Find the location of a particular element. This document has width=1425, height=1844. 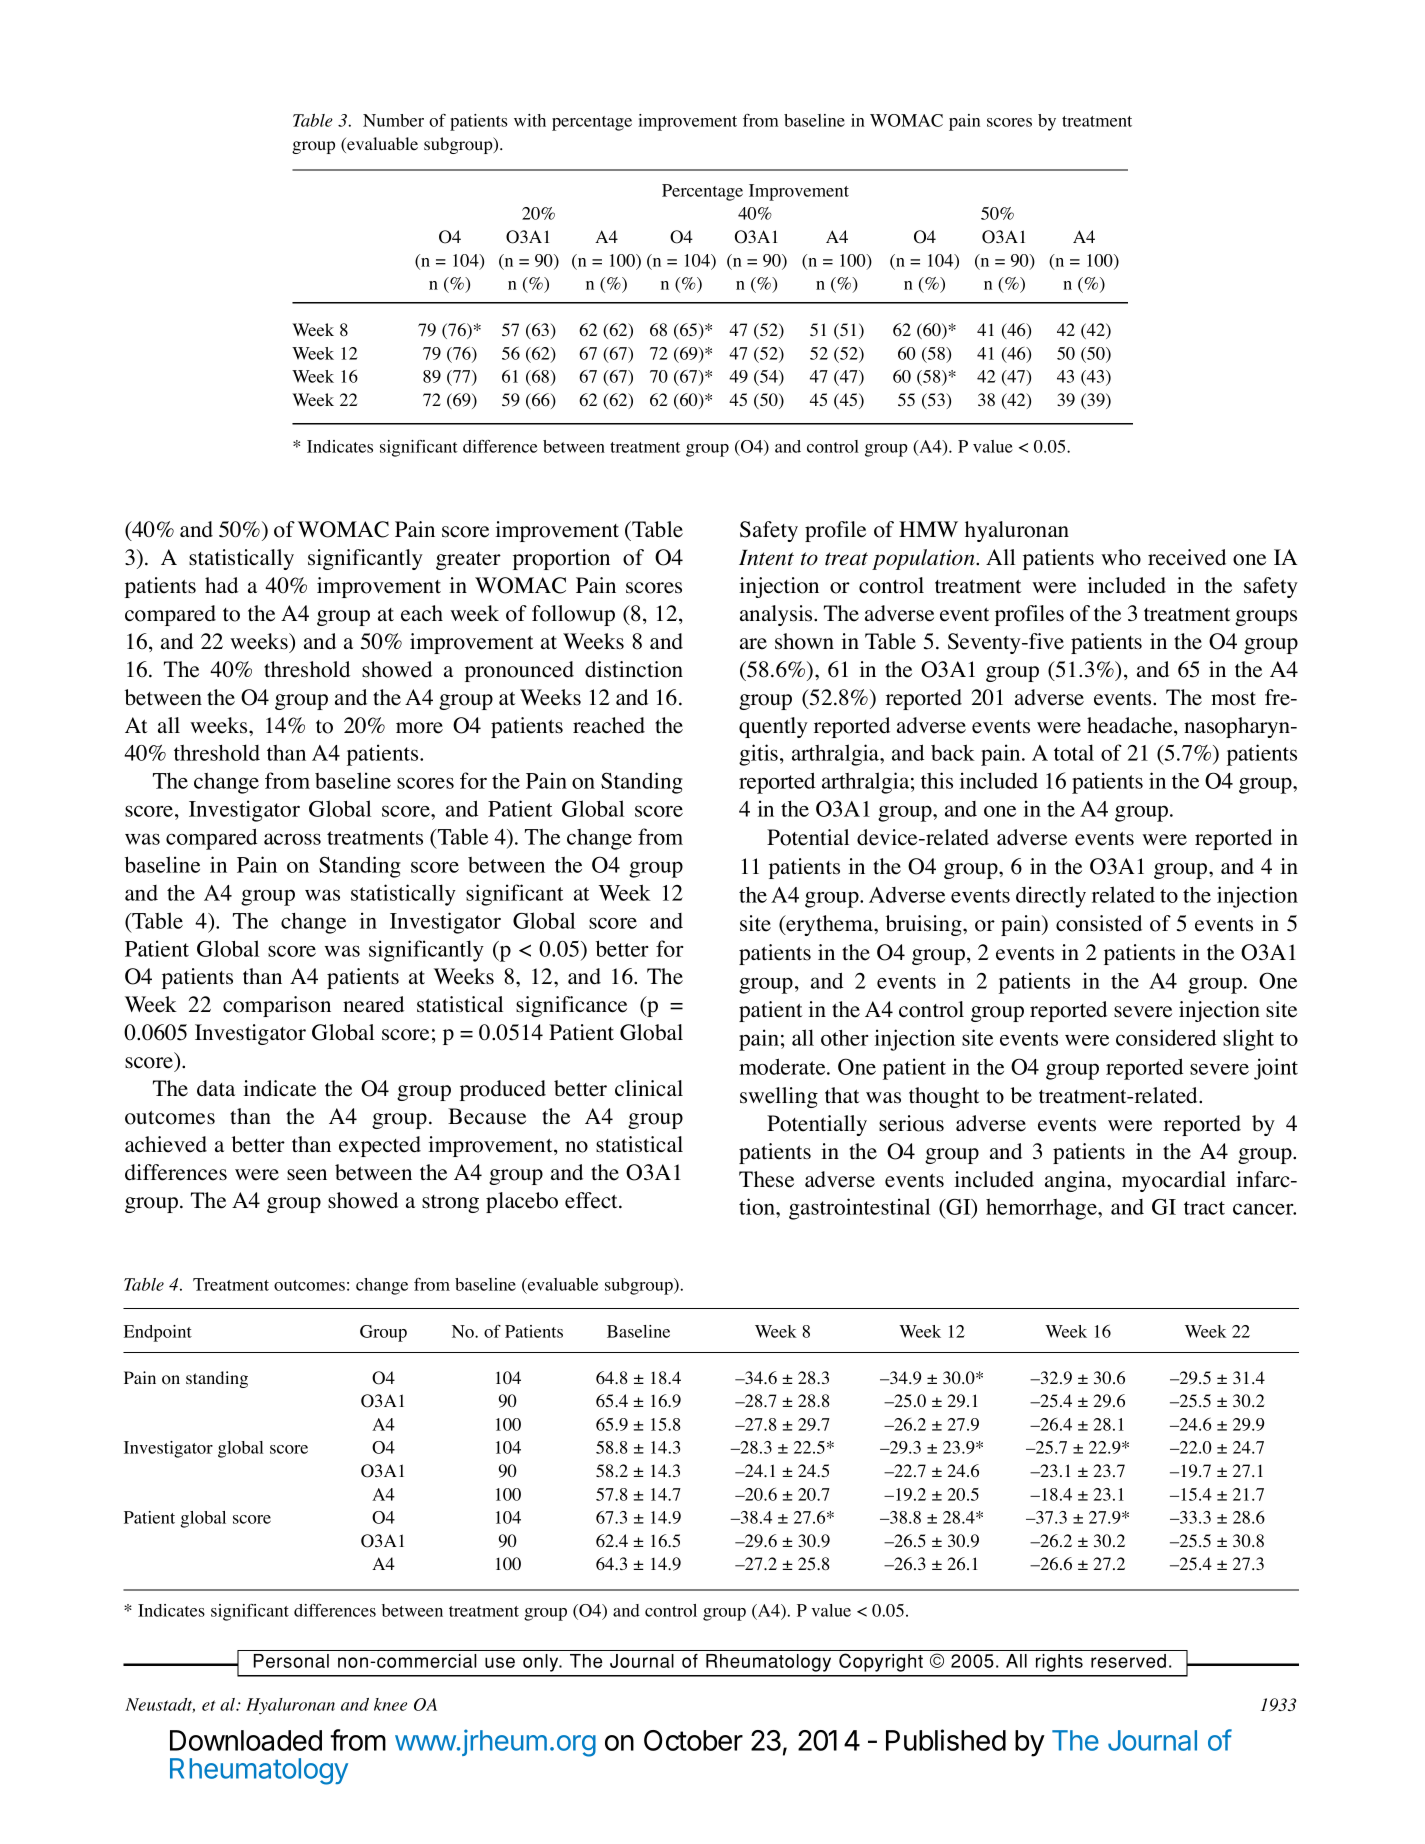

had is located at coordinates (221, 585).
